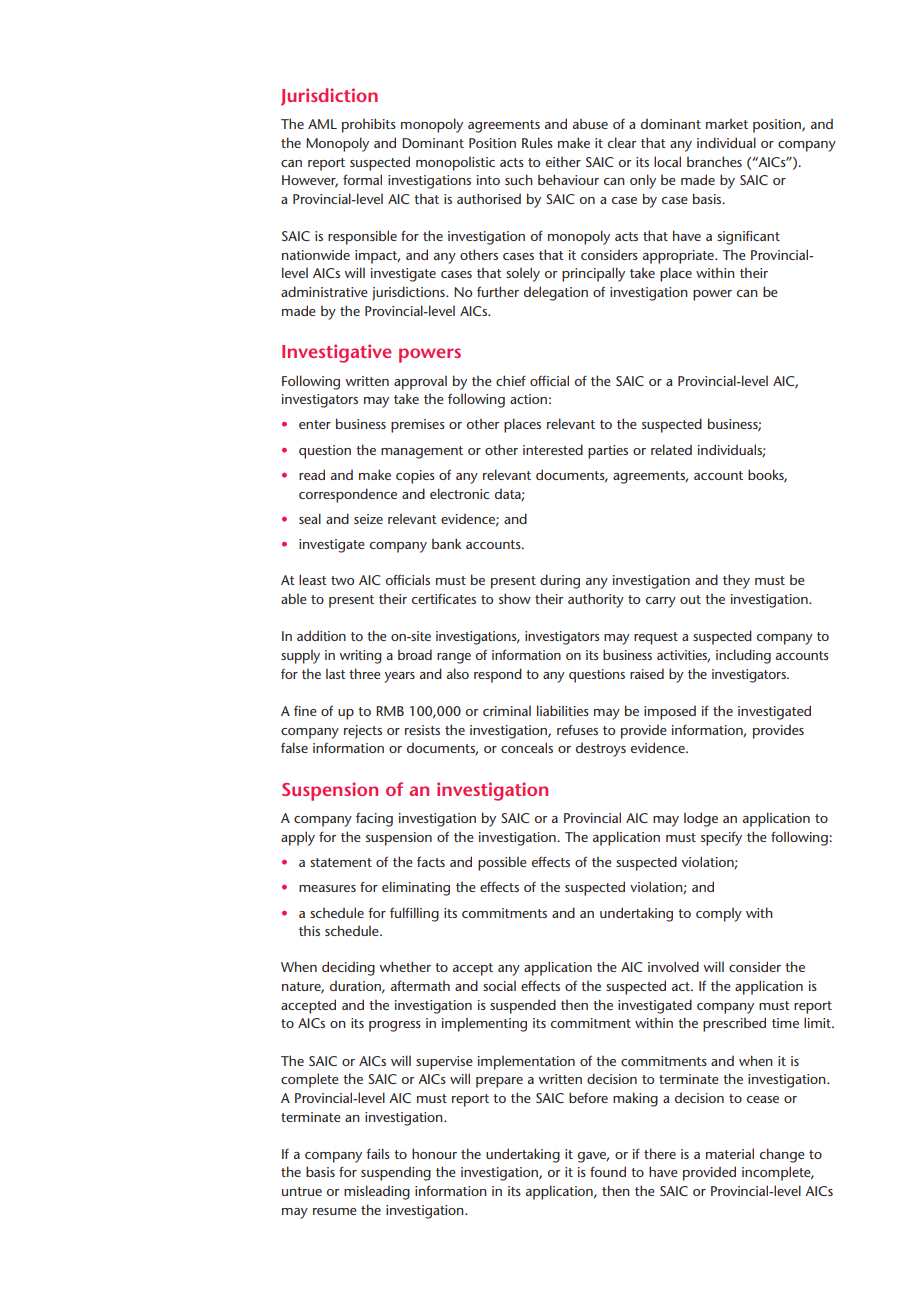 This screenshot has width=924, height=1308. I want to click on chief, so click(511, 380).
